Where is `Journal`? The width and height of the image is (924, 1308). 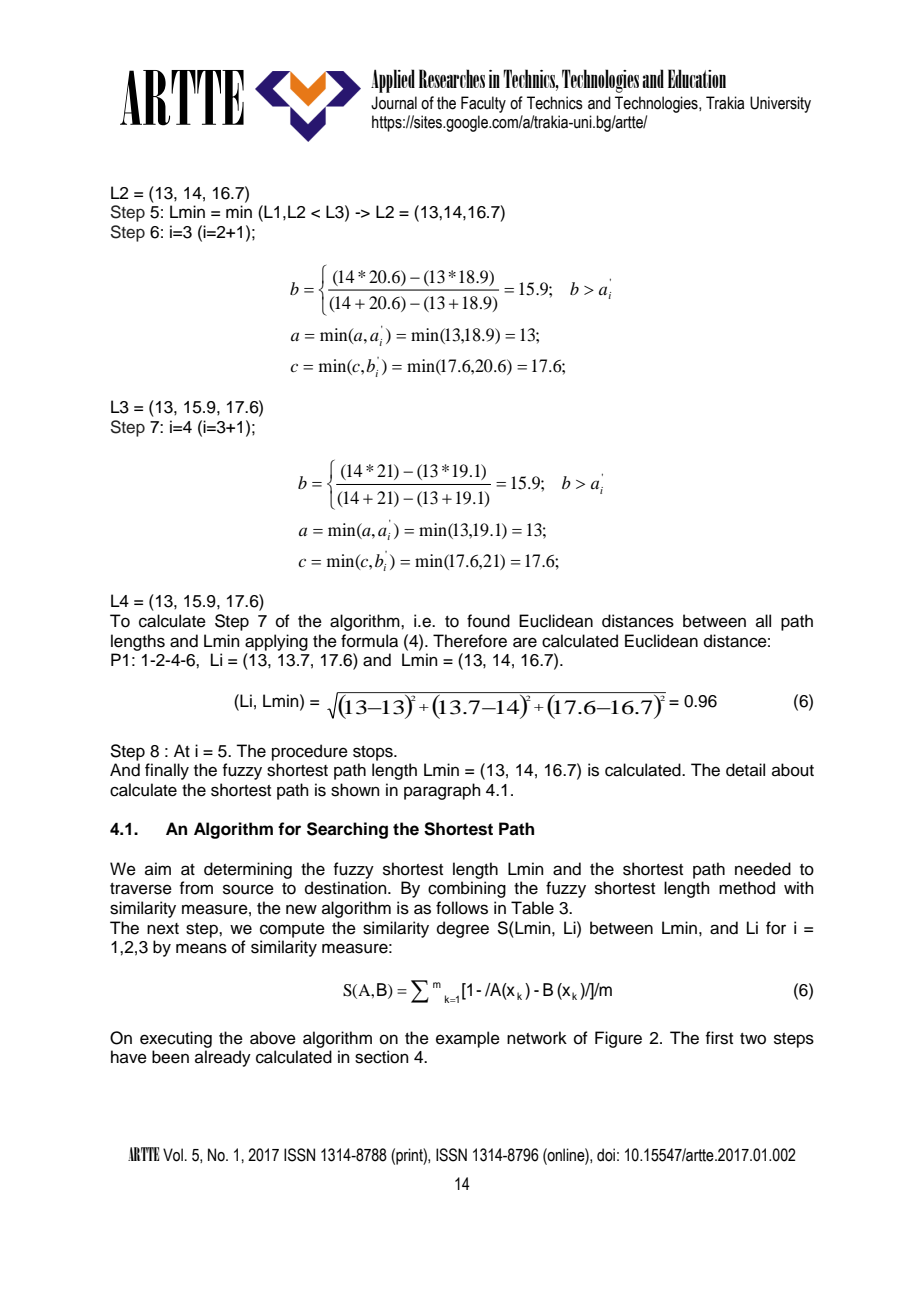
Journal is located at coordinates (394, 103).
